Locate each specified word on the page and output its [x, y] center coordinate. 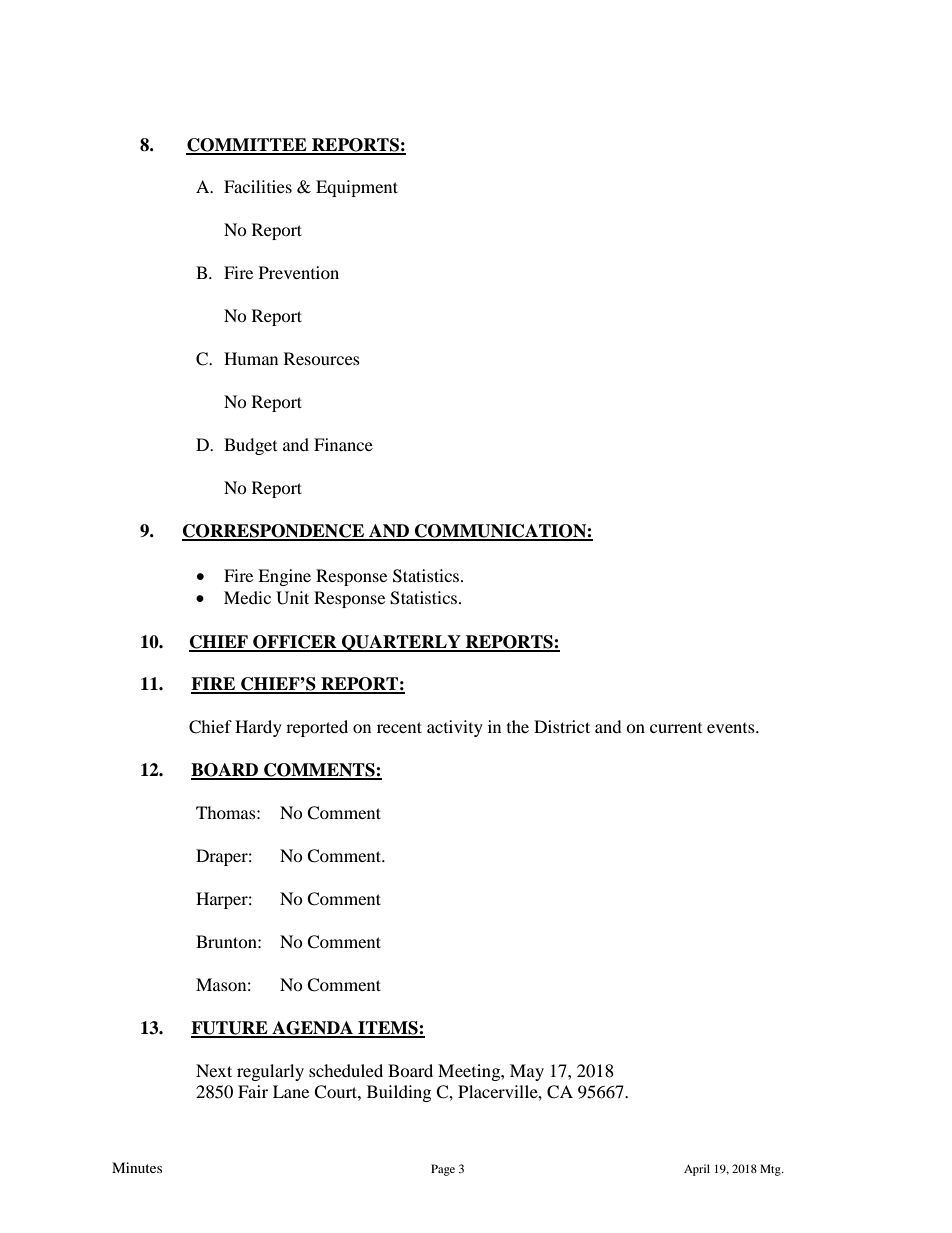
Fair [253, 1091]
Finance [343, 444]
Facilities [258, 186]
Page [443, 1170]
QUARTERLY [401, 643]
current [676, 728]
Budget [250, 446]
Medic [247, 597]
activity [455, 728]
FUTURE [230, 1029]
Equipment [357, 188]
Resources [322, 358]
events [732, 728]
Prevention [299, 272]
